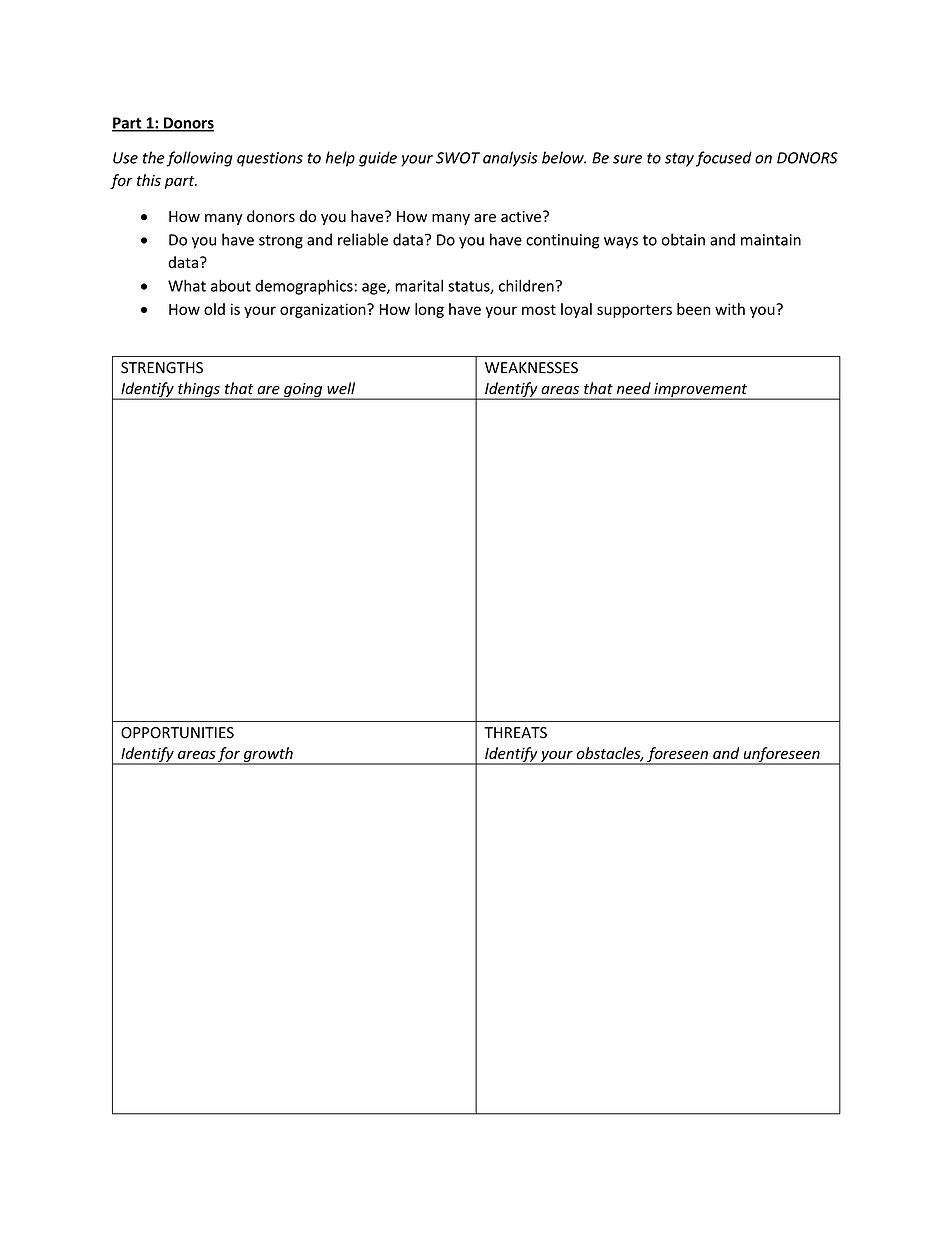 The image size is (952, 1233). I want to click on going, so click(303, 391).
